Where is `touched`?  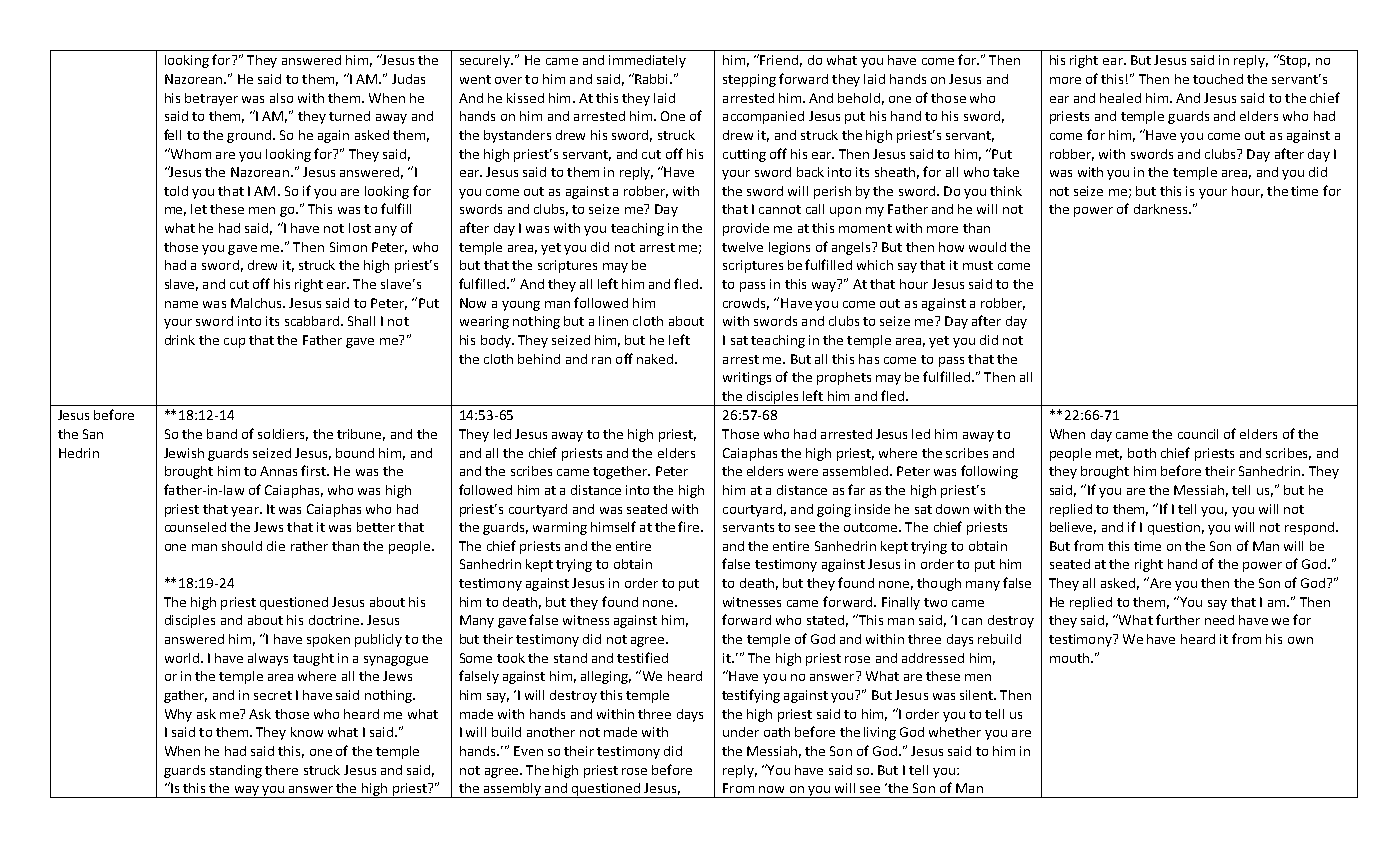
touched is located at coordinates (1218, 79).
